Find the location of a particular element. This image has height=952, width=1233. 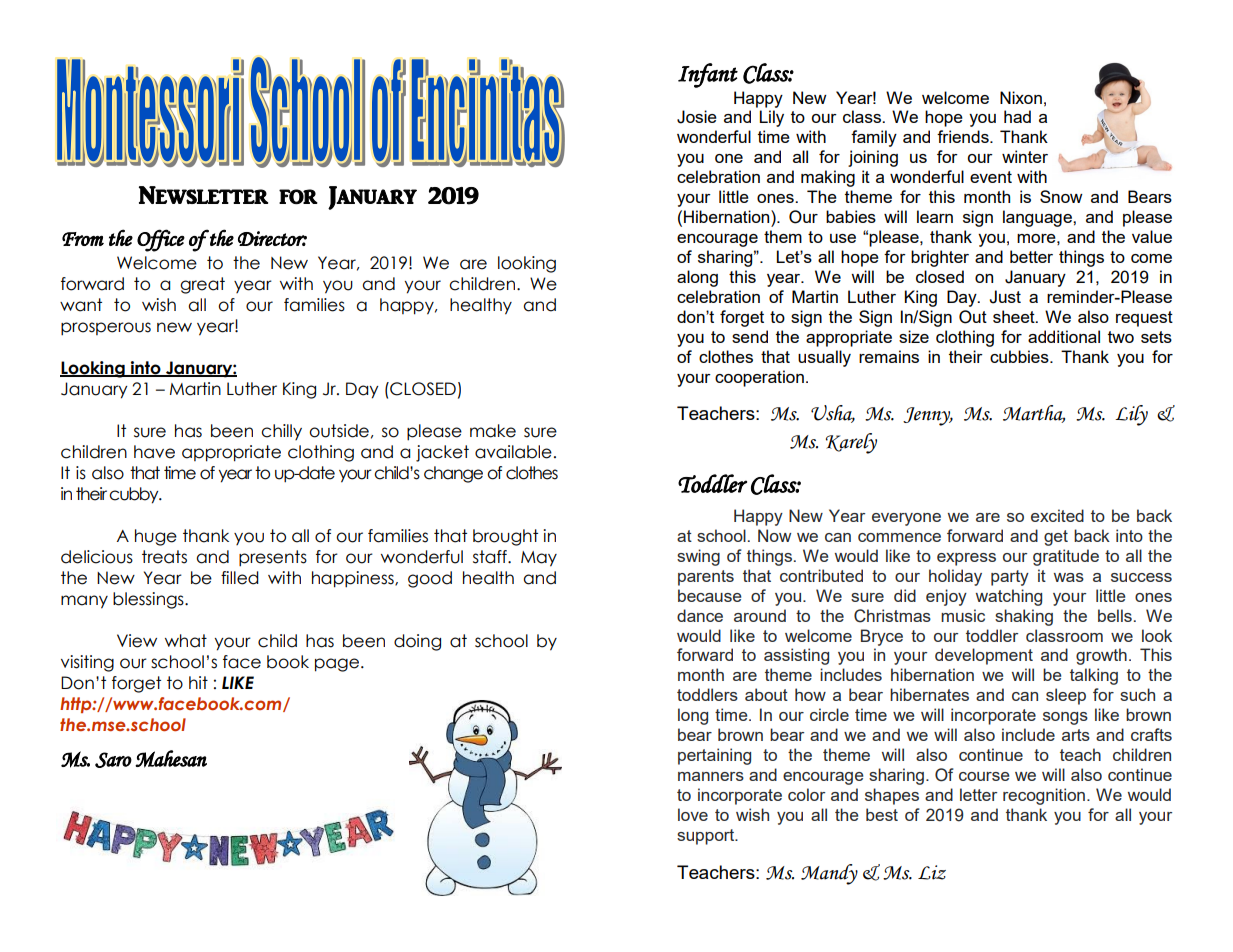

Nixon is located at coordinates (1021, 97).
